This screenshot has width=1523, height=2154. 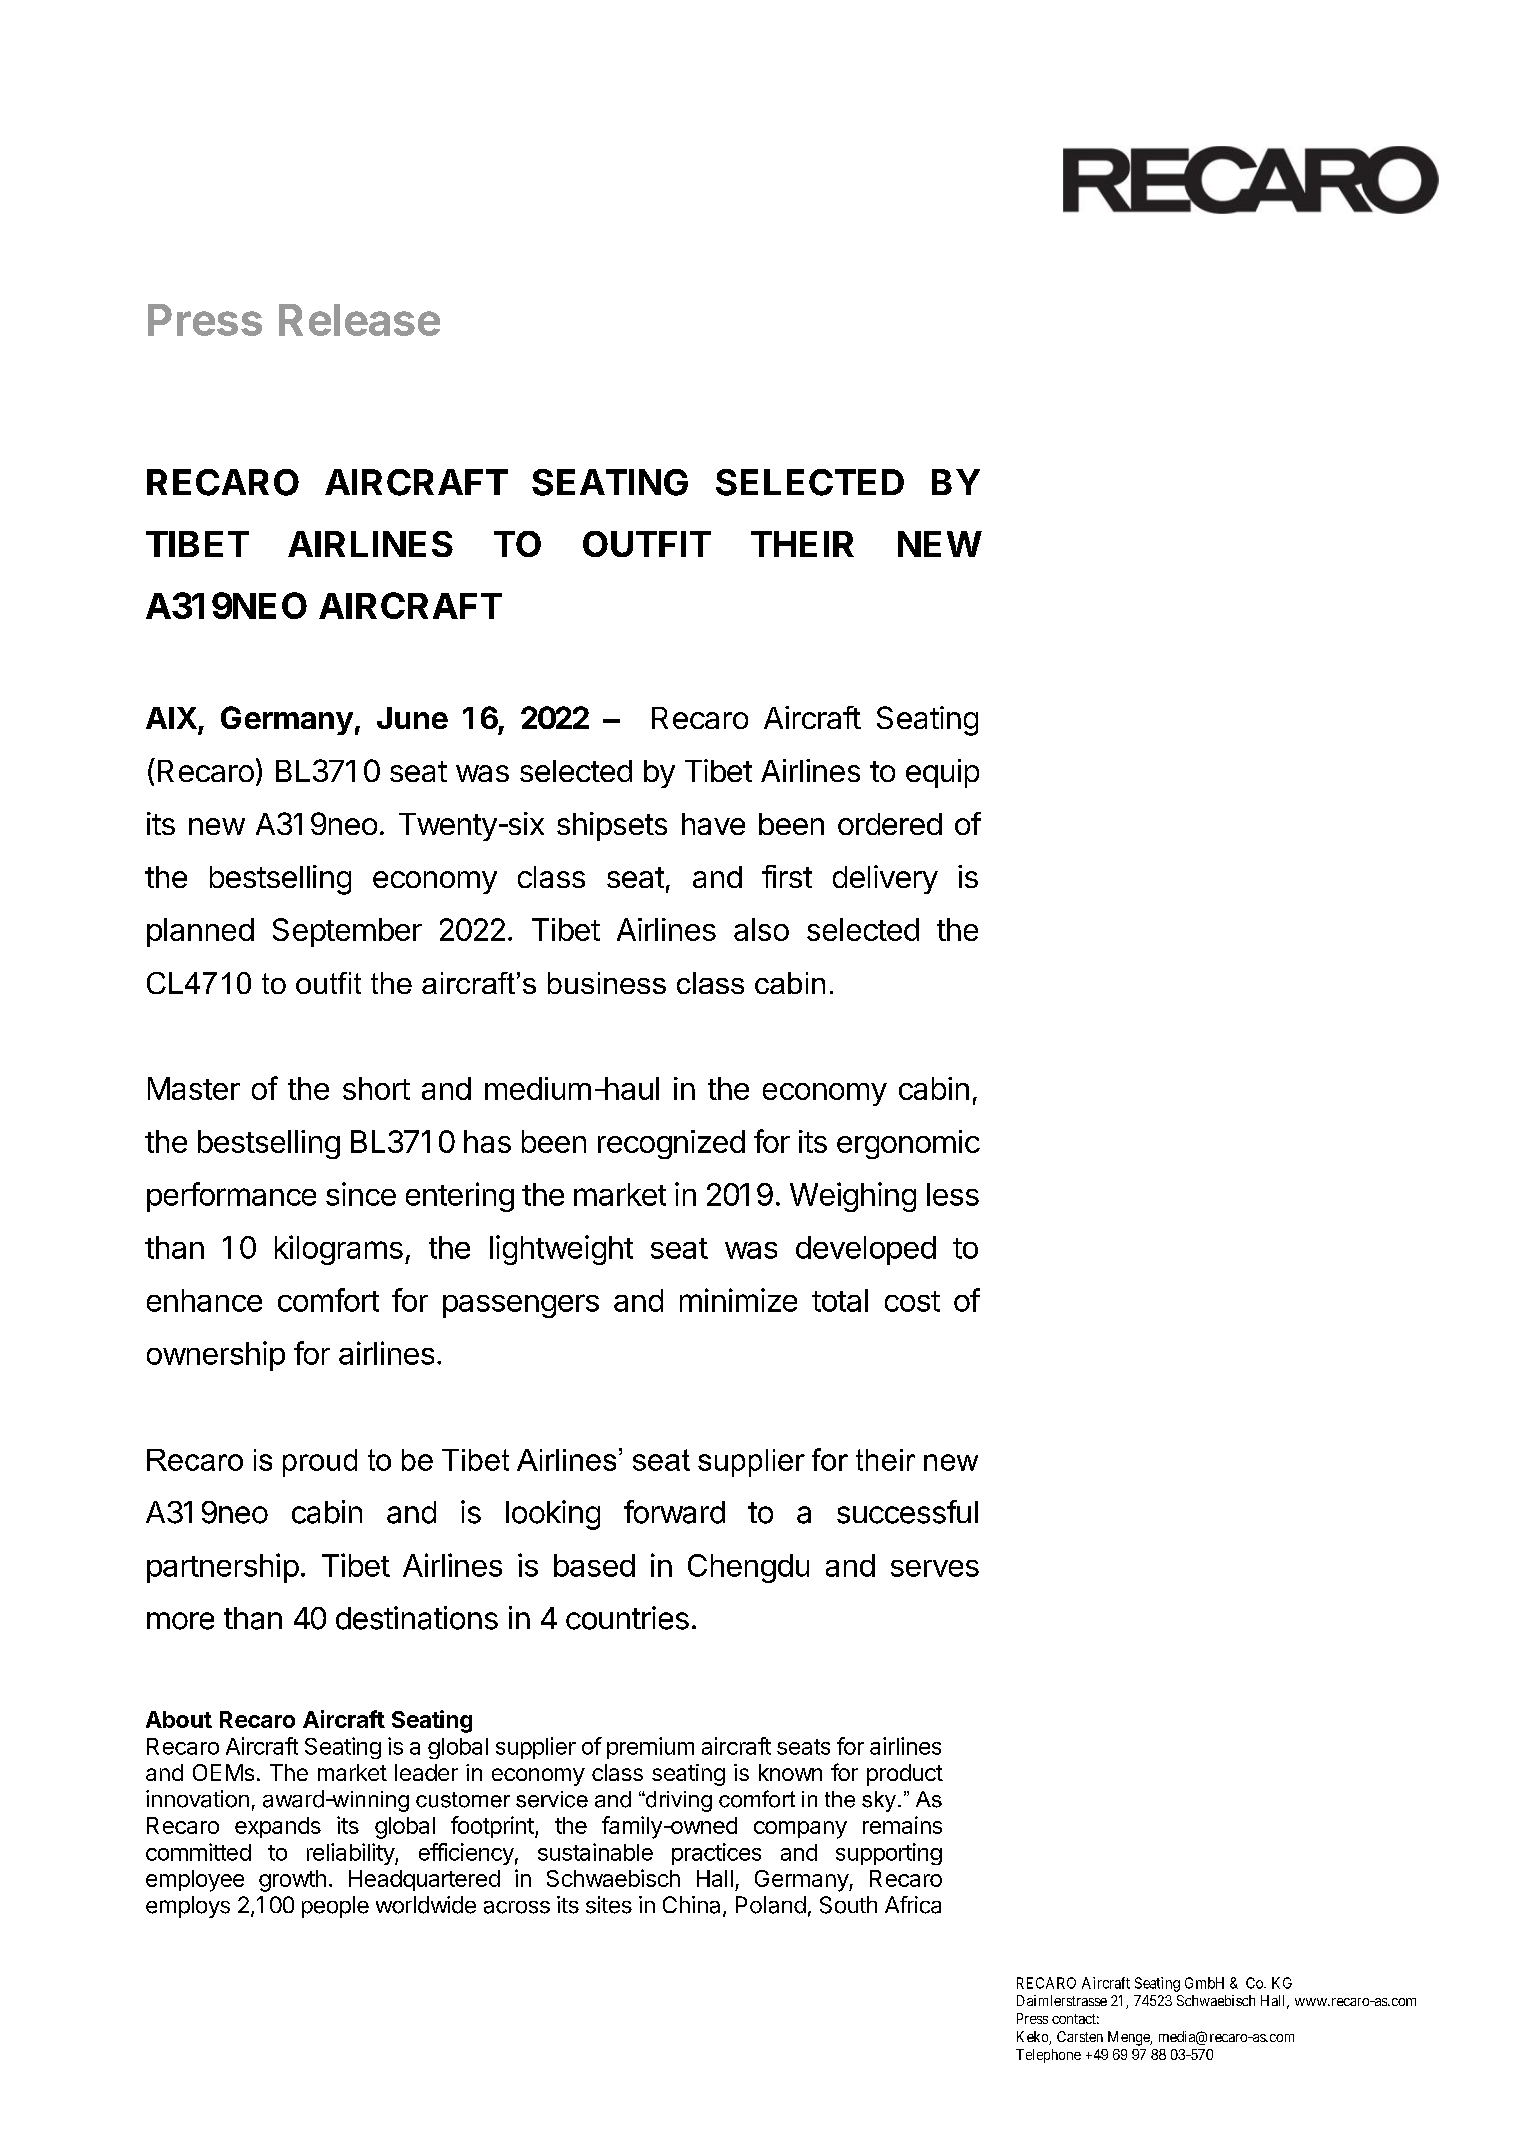 I want to click on people, so click(x=335, y=1907).
